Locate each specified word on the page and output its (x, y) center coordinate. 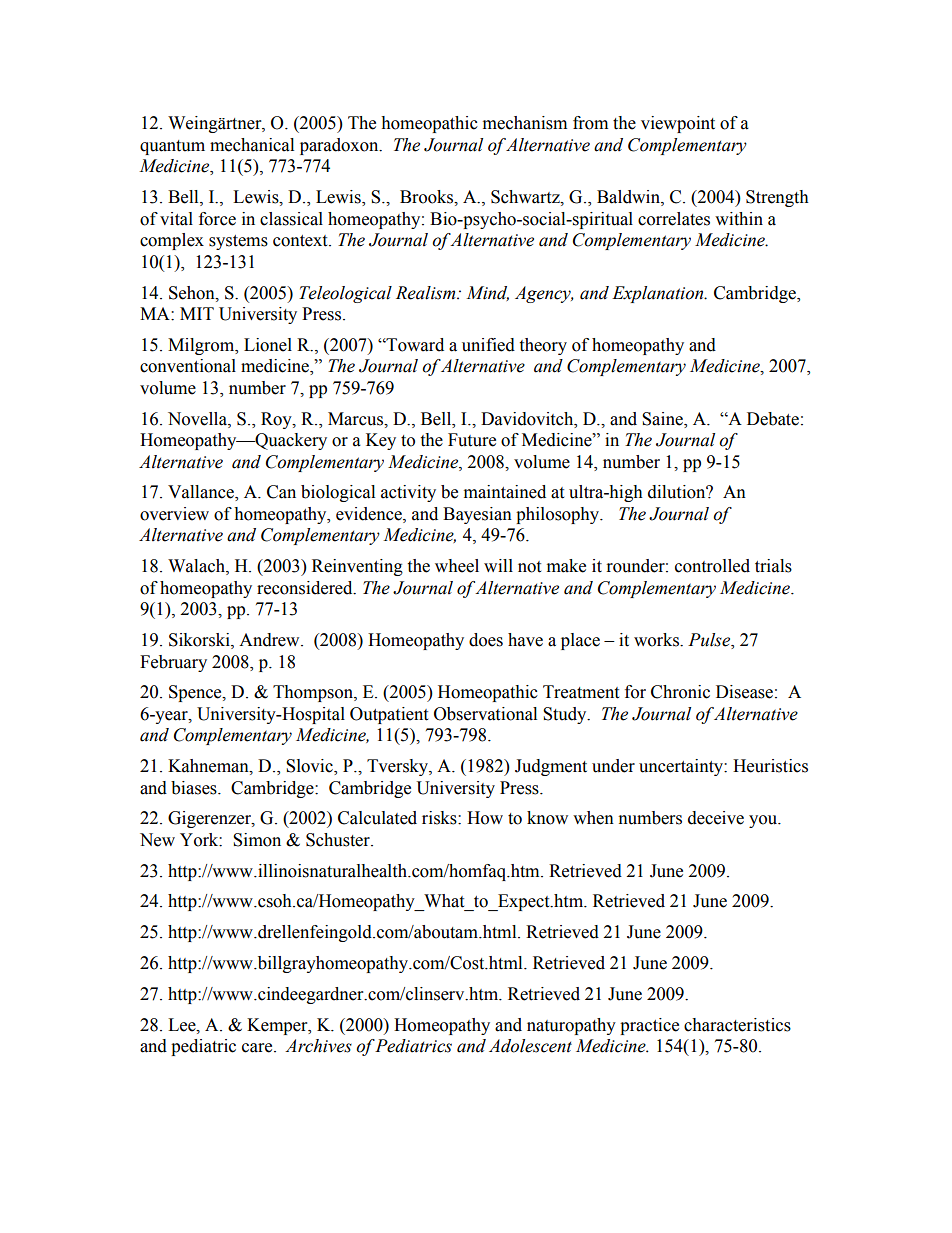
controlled (712, 566)
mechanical (252, 145)
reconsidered (306, 588)
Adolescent (530, 1046)
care (258, 1048)
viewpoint (678, 124)
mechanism (525, 123)
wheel (457, 566)
